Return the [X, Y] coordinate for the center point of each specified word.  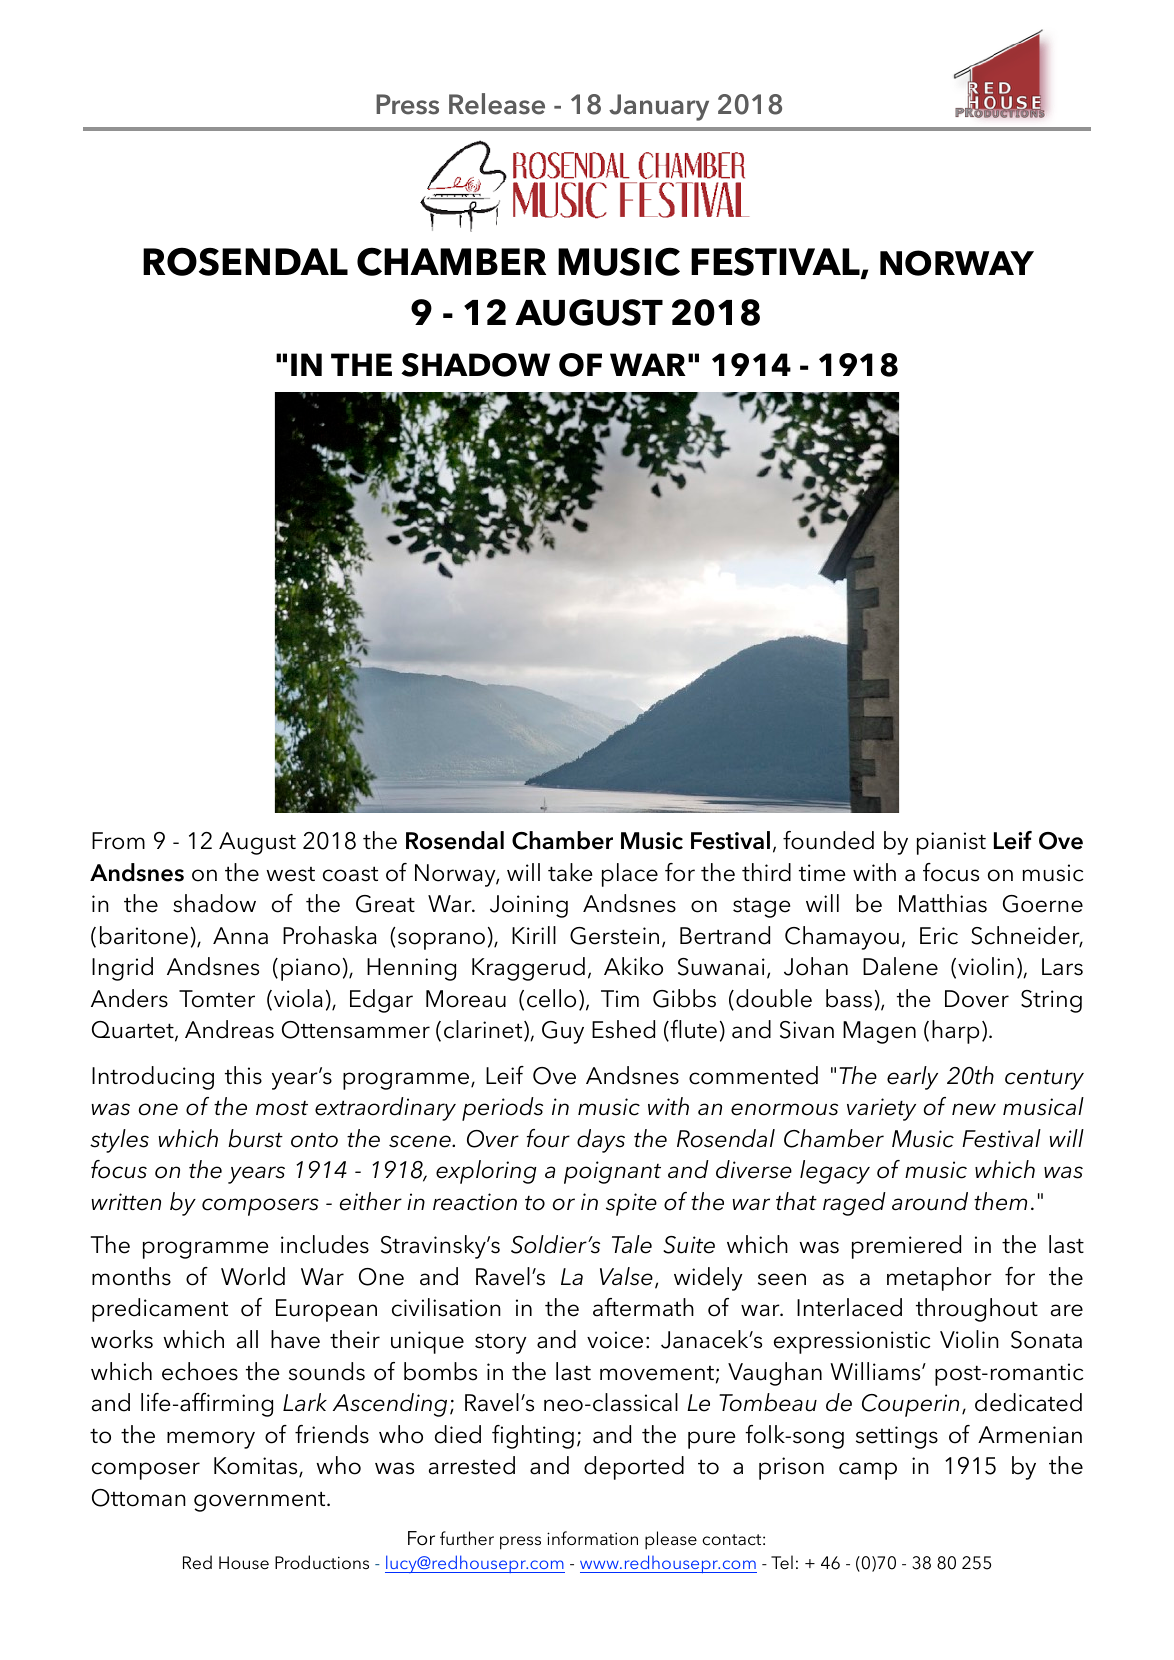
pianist [951, 843]
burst [255, 1138]
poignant [612, 1172]
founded [828, 840]
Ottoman [139, 1498]
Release [497, 104]
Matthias [943, 903]
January [659, 107]
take [570, 872]
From [118, 841]
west [290, 874]
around [930, 1201]
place [630, 875]
